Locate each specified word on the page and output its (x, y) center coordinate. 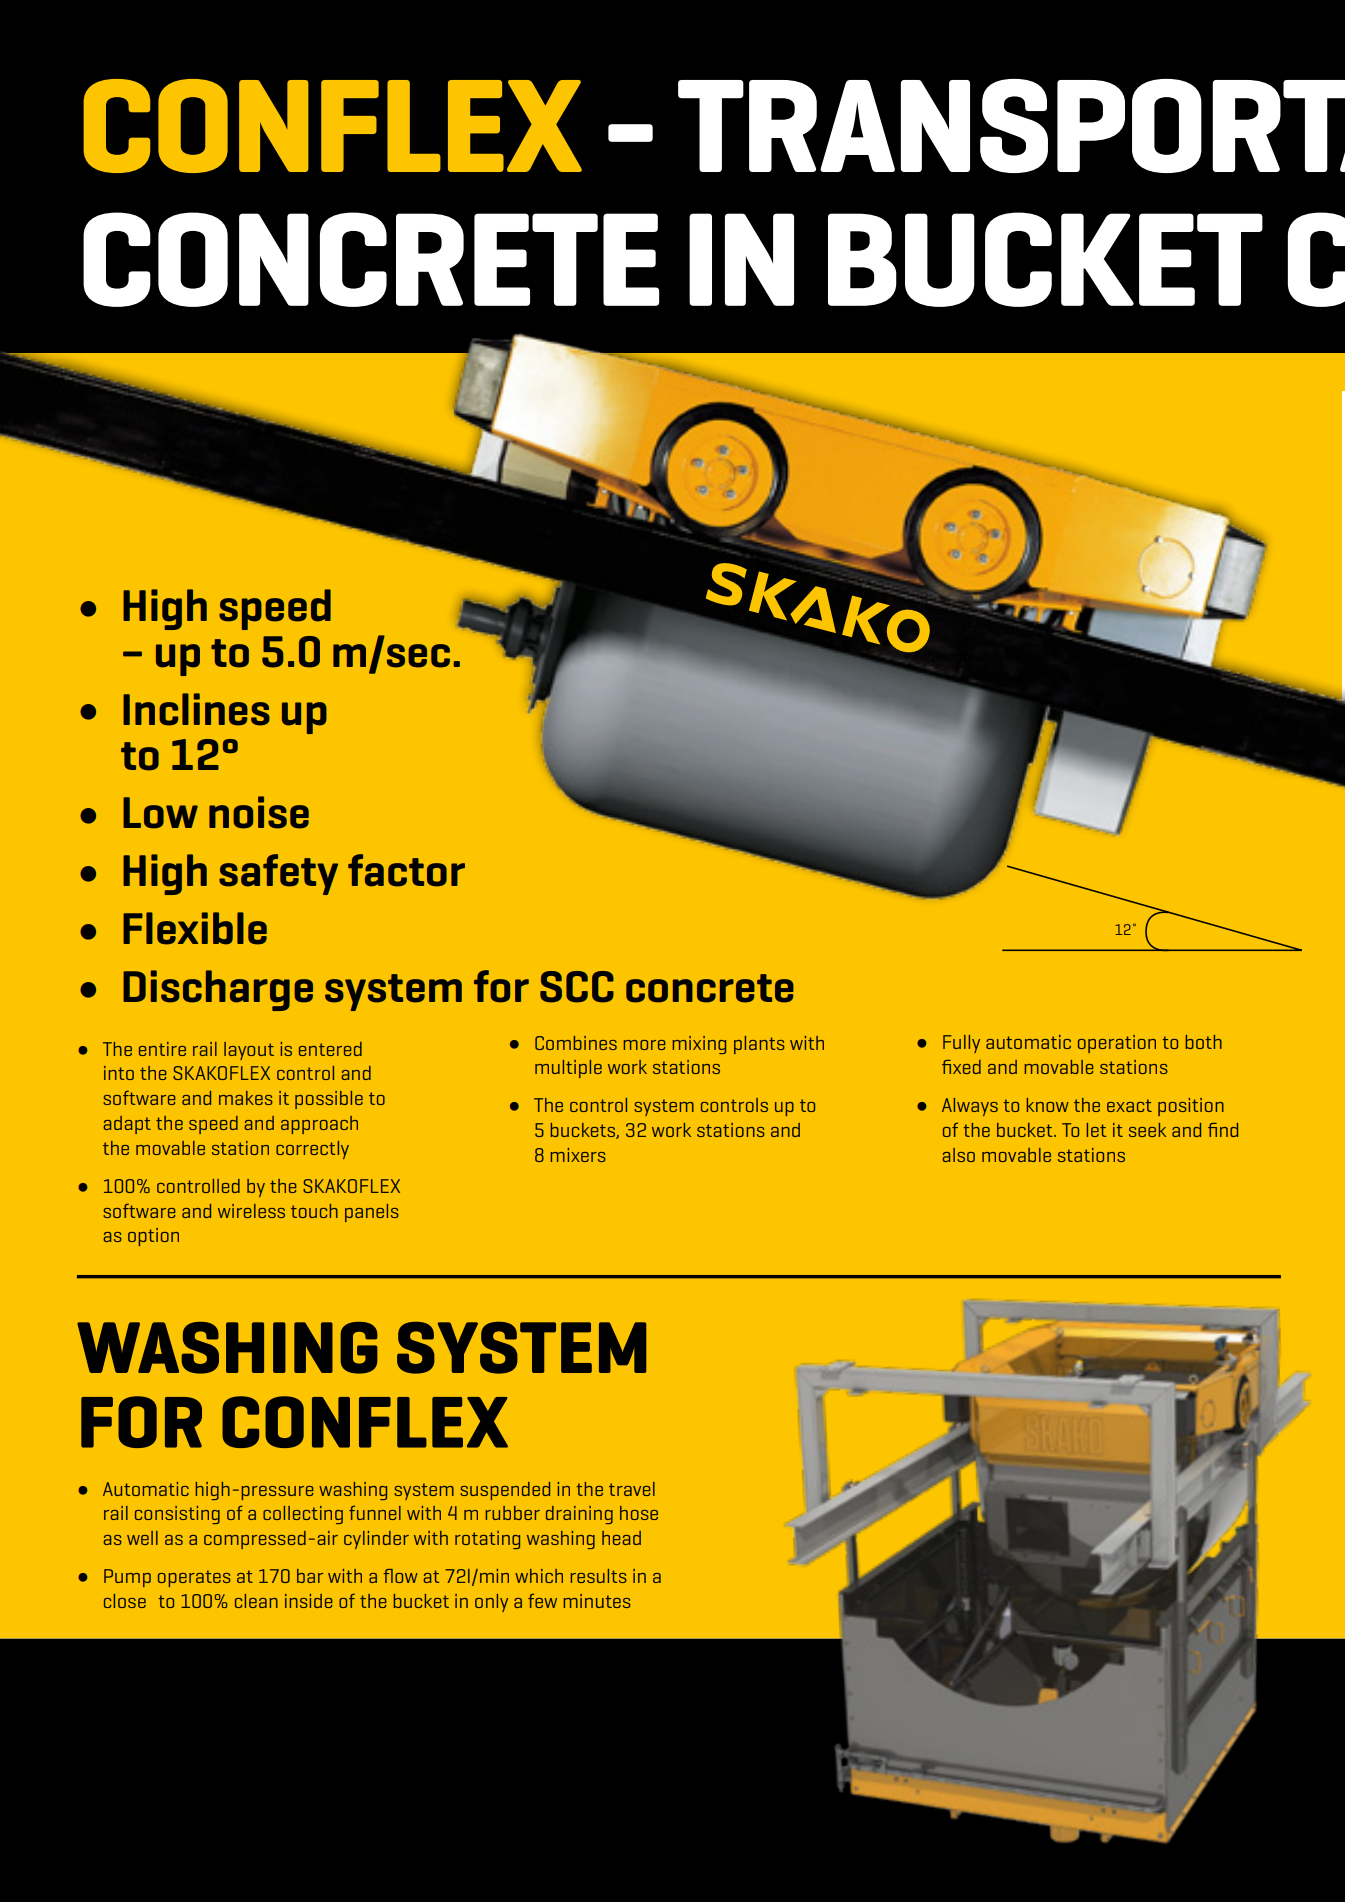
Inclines (196, 709)
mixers (578, 1155)
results (599, 1576)
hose (639, 1513)
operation (1117, 1044)
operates (194, 1578)
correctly (312, 1150)
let (1097, 1130)
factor (406, 870)
